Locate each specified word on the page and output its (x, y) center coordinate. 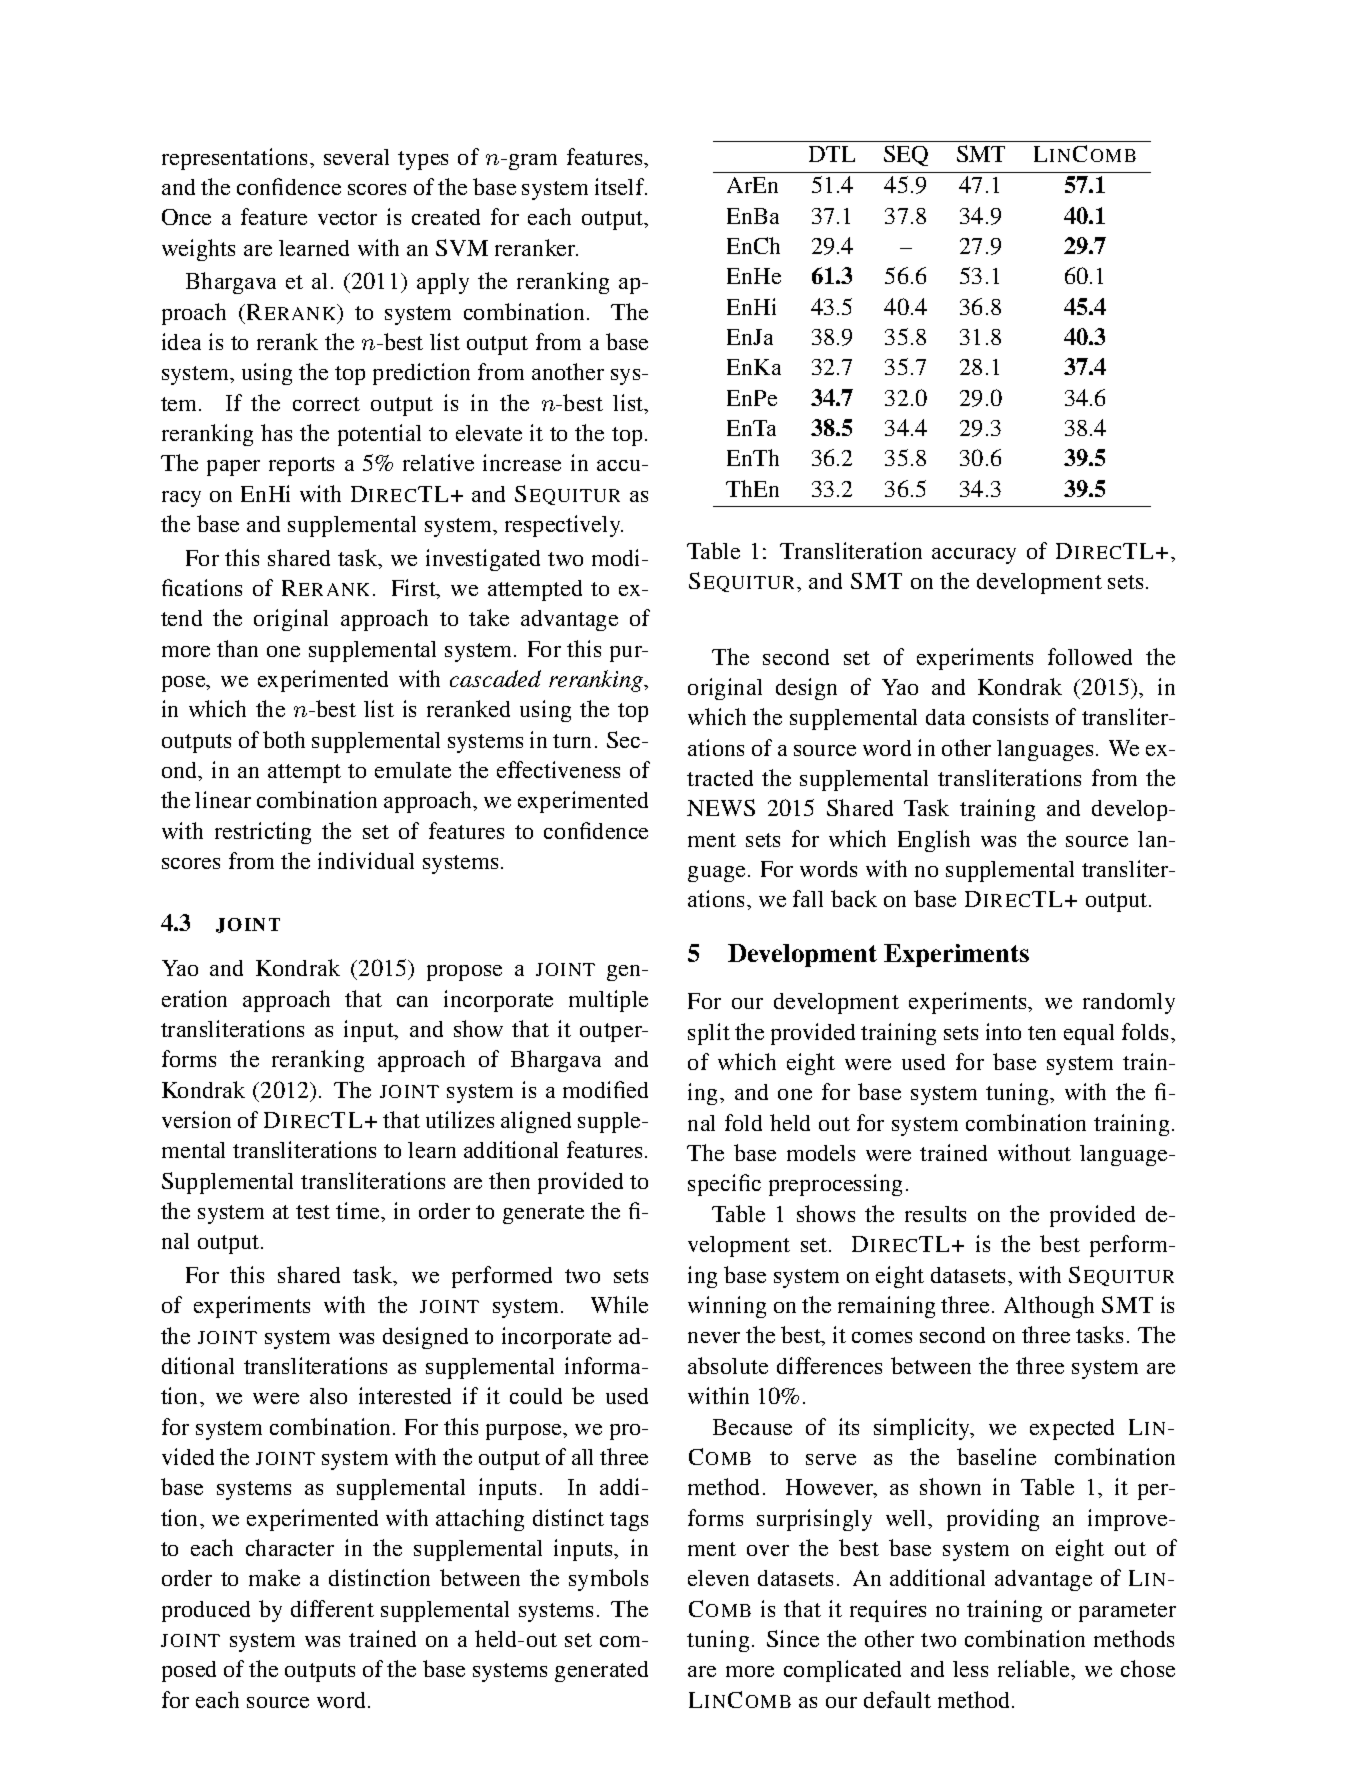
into (1003, 1031)
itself (621, 186)
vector (347, 218)
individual (366, 860)
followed (1090, 656)
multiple (608, 1001)
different (332, 1608)
